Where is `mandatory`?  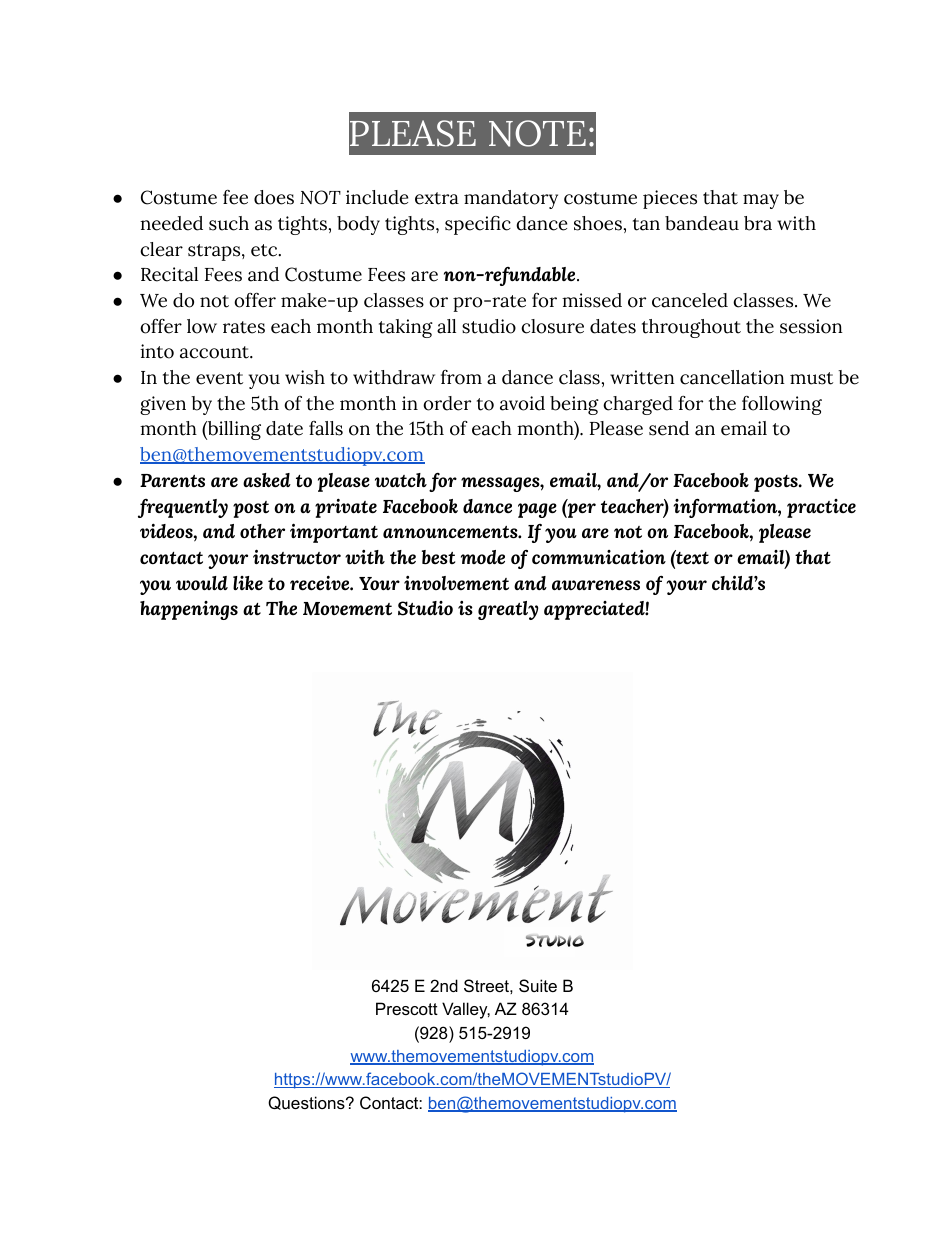 mandatory is located at coordinates (511, 199).
